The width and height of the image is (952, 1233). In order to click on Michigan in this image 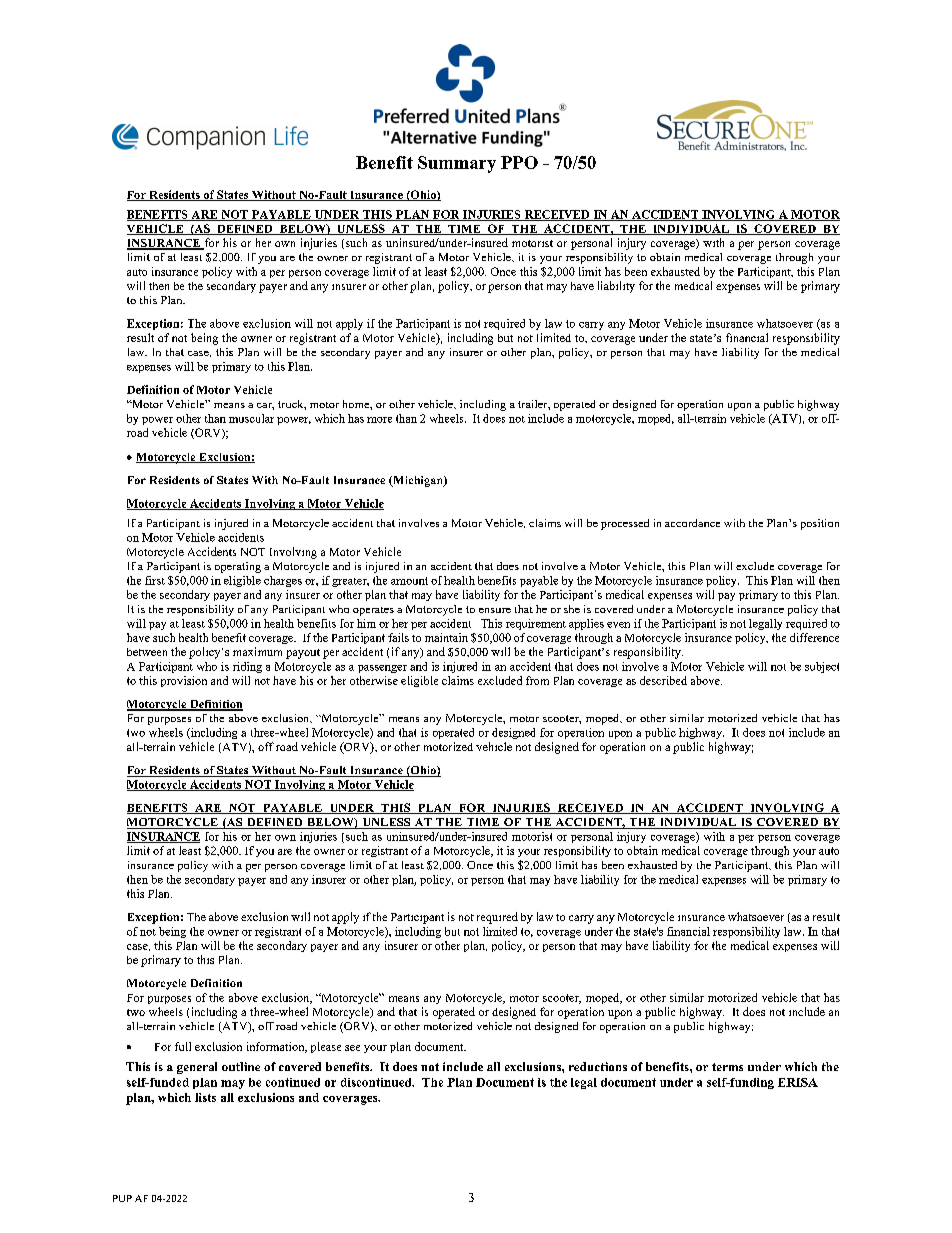, I will do `click(418, 481)`.
